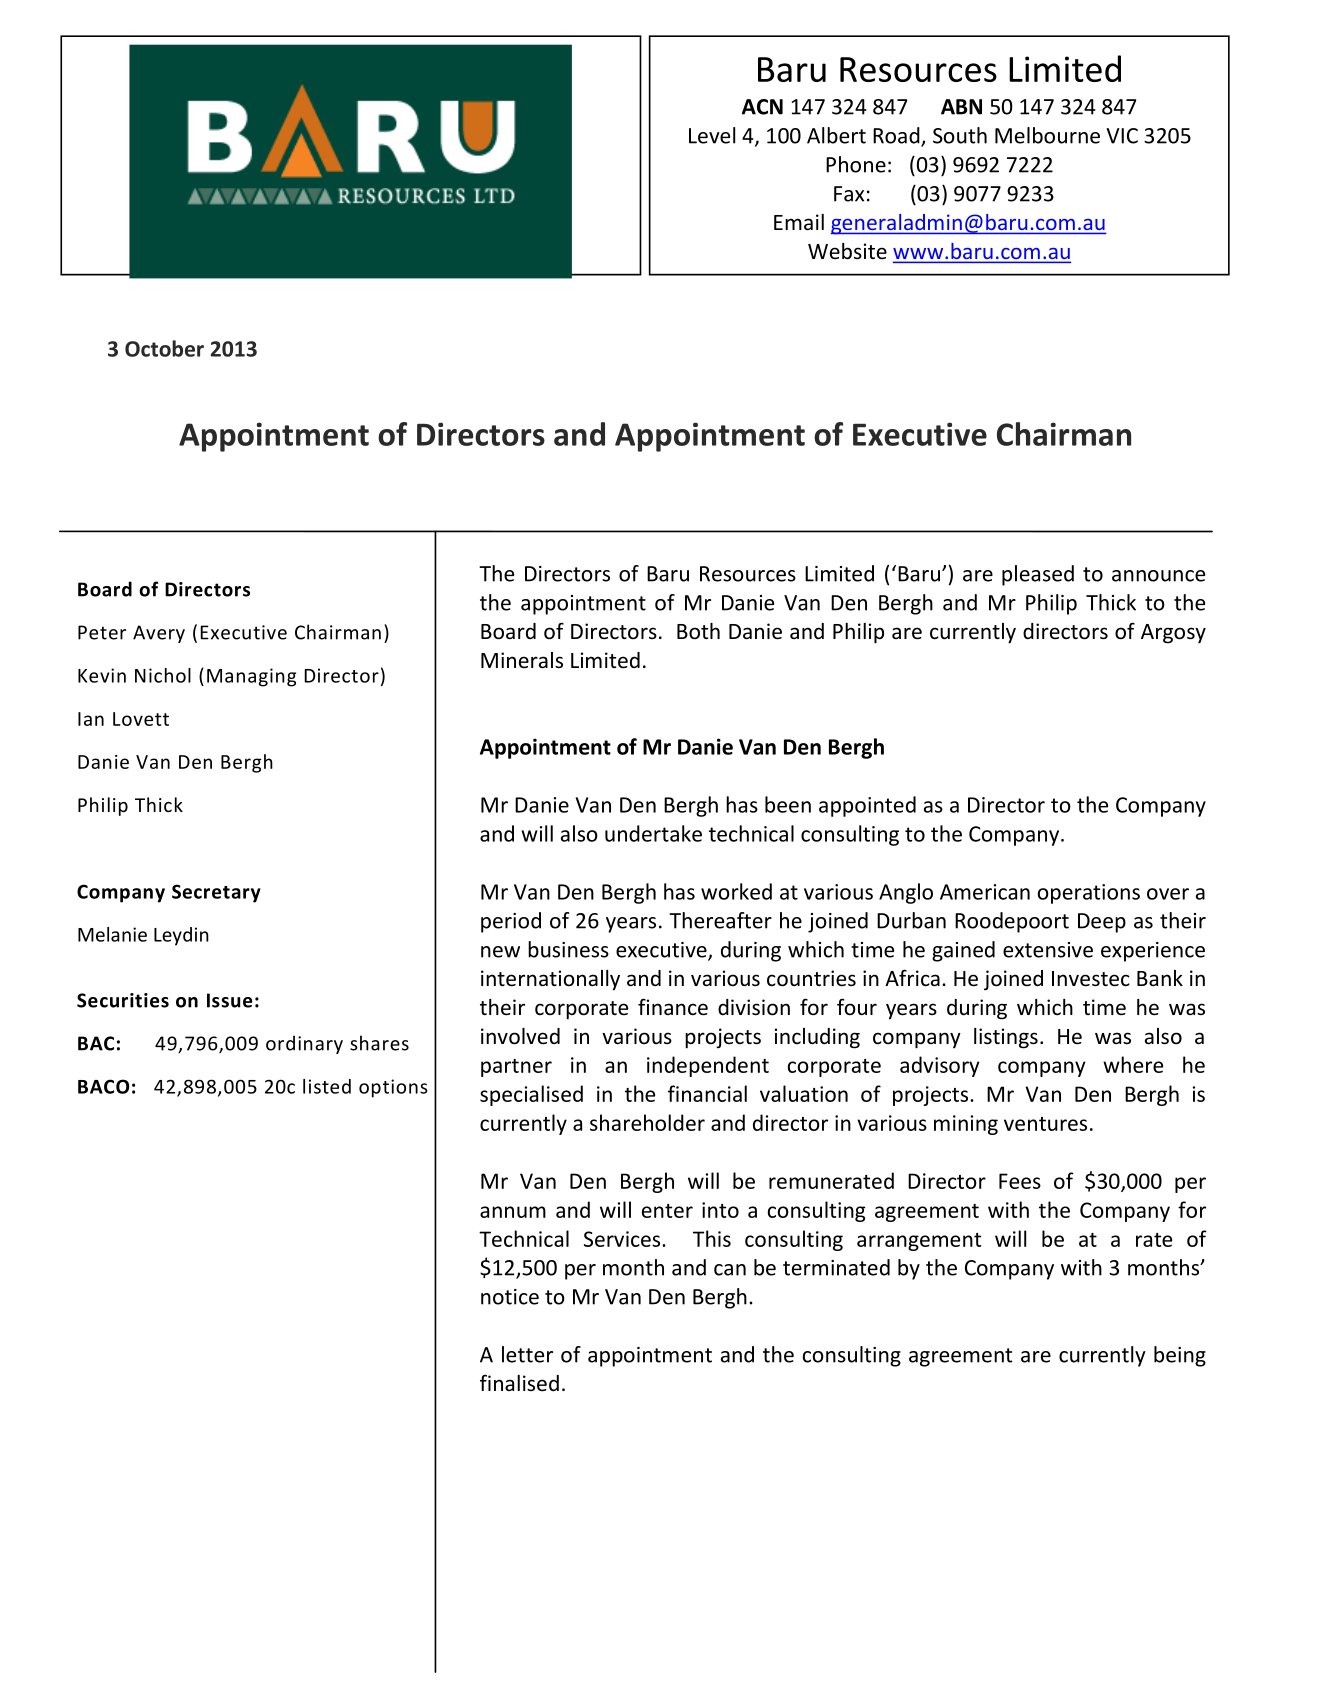 This page has height=1706, width=1318. Describe the element at coordinates (712, 135) in the page. I see `Level` at that location.
